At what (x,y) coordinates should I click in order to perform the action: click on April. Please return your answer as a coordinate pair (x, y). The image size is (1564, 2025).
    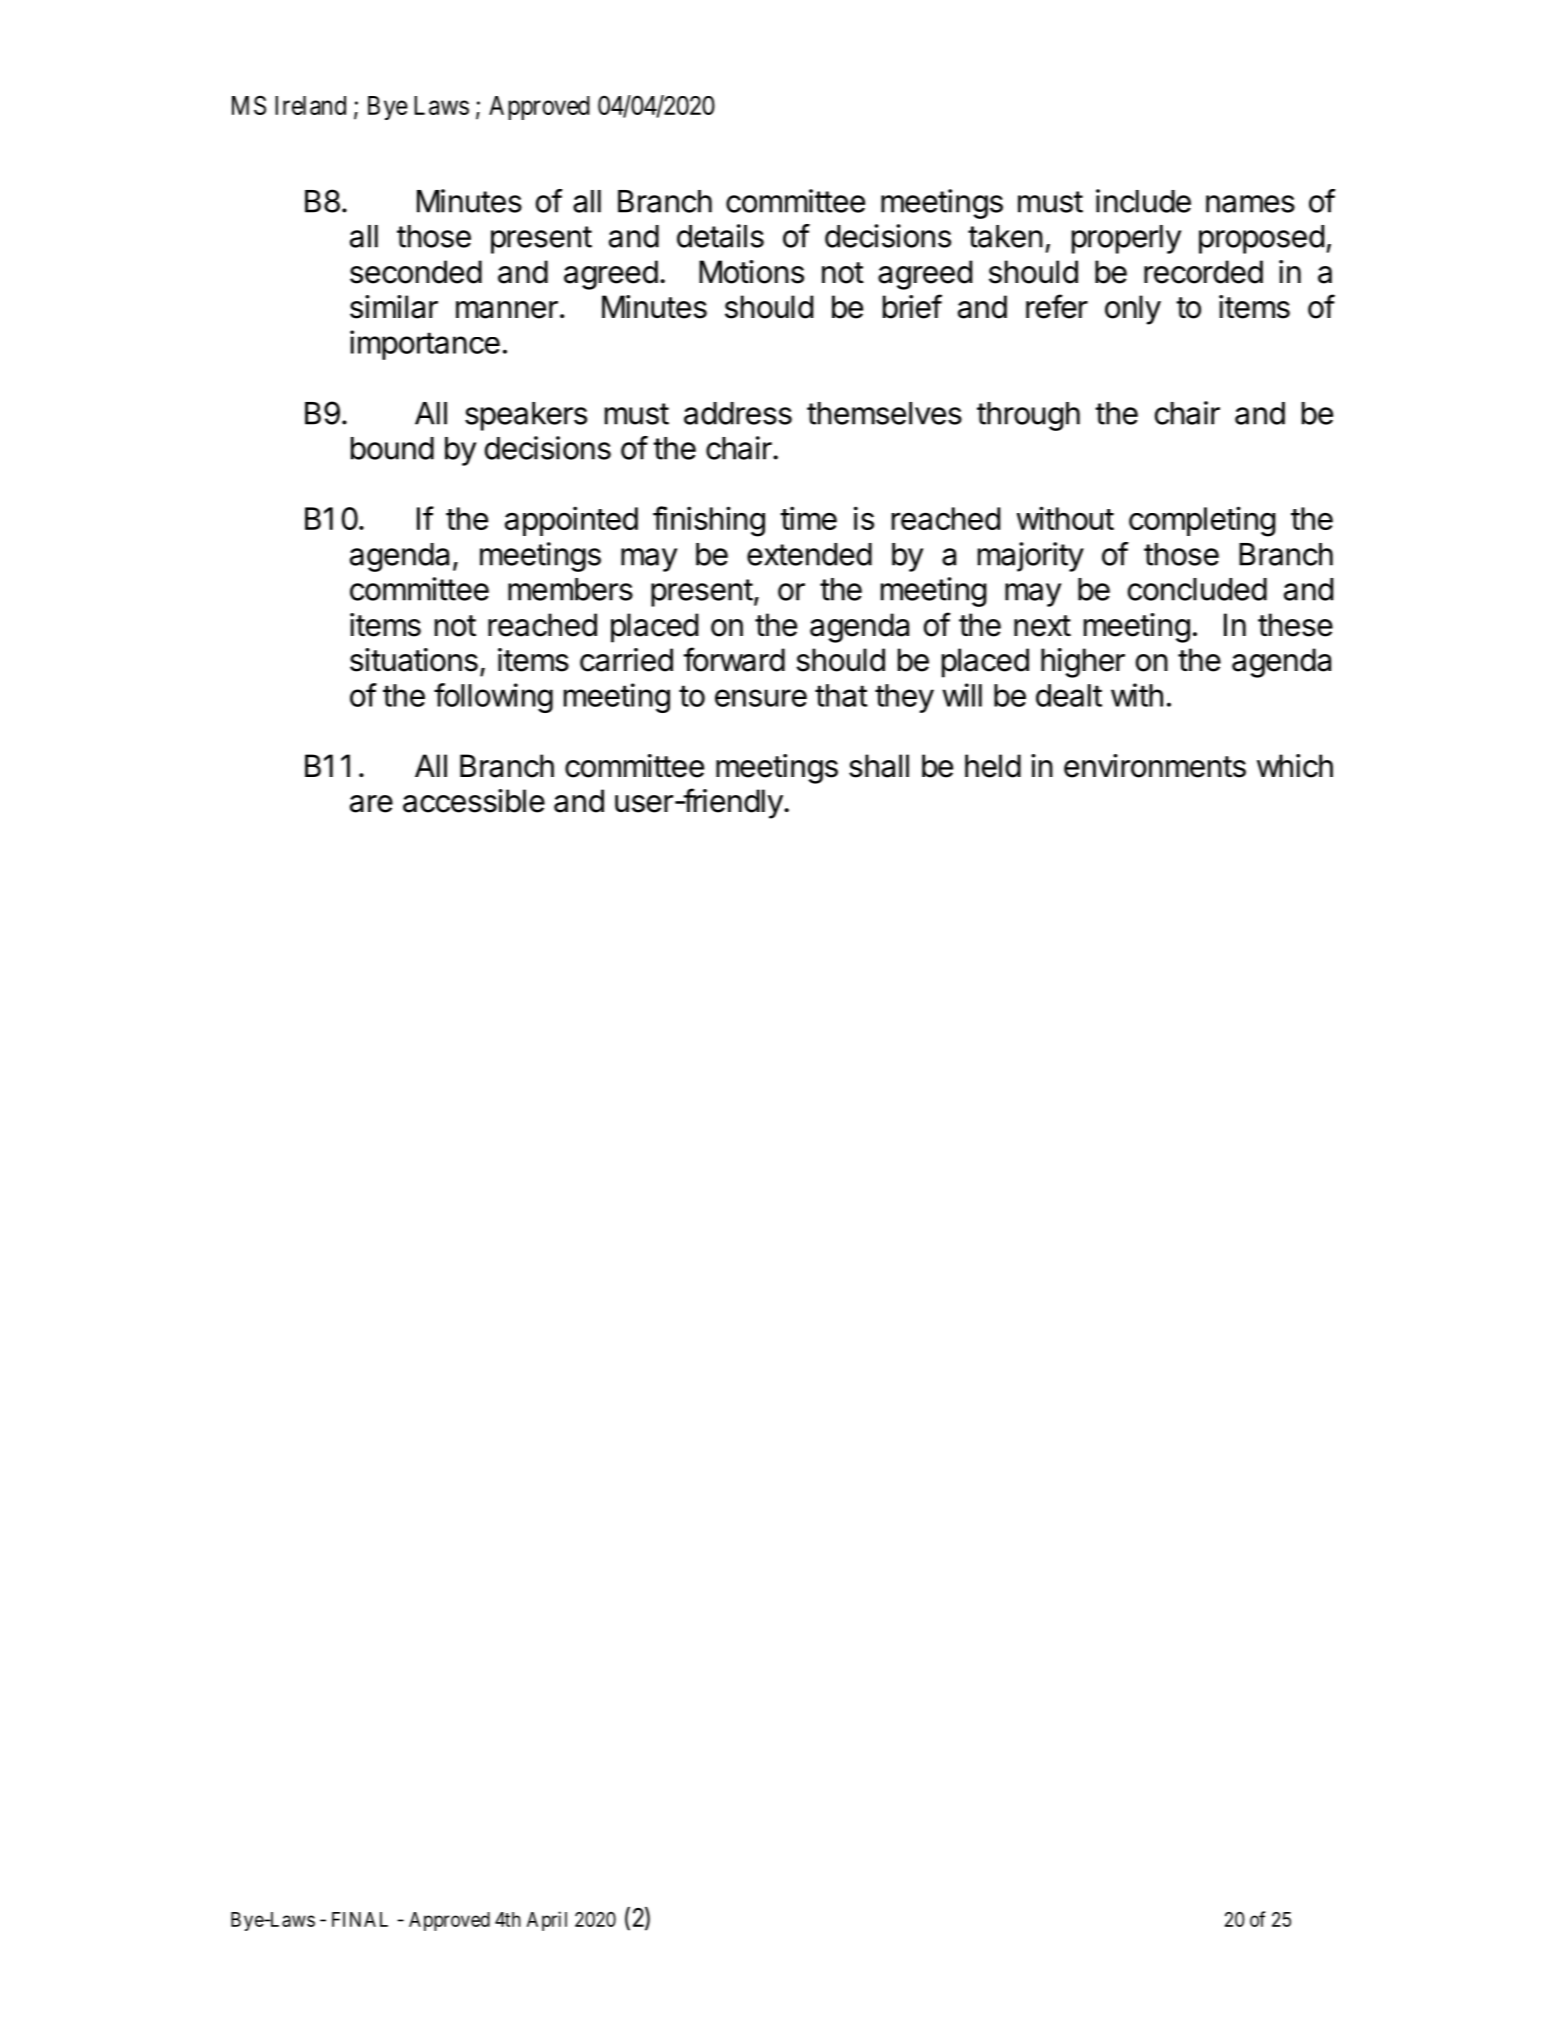
    Looking at the image, I should click on (547, 1921).
